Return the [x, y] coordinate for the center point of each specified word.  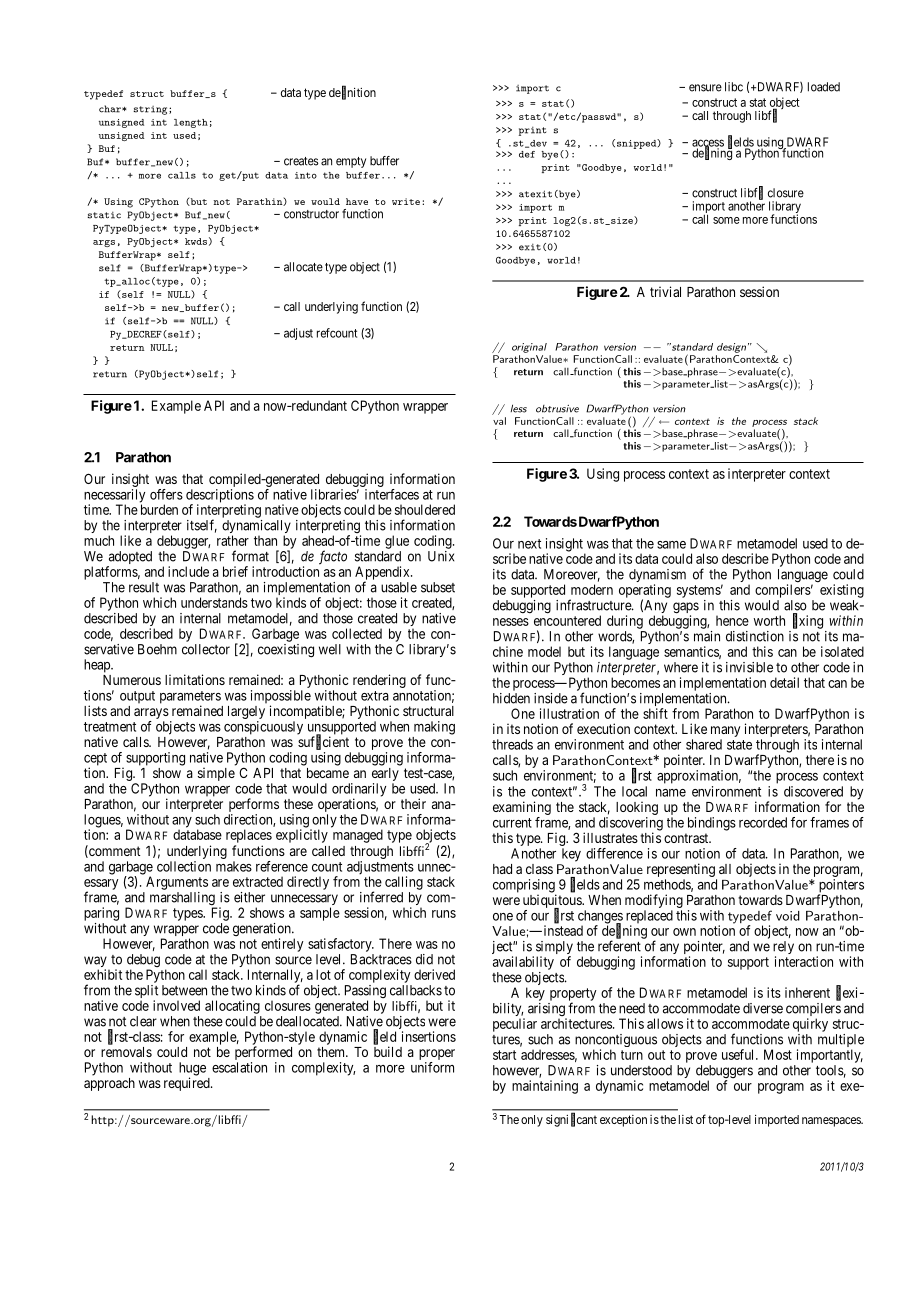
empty [351, 162]
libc [734, 87]
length [191, 123]
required [188, 1084]
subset [438, 587]
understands [214, 602]
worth [769, 620]
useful [739, 1054]
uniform [432, 1067]
